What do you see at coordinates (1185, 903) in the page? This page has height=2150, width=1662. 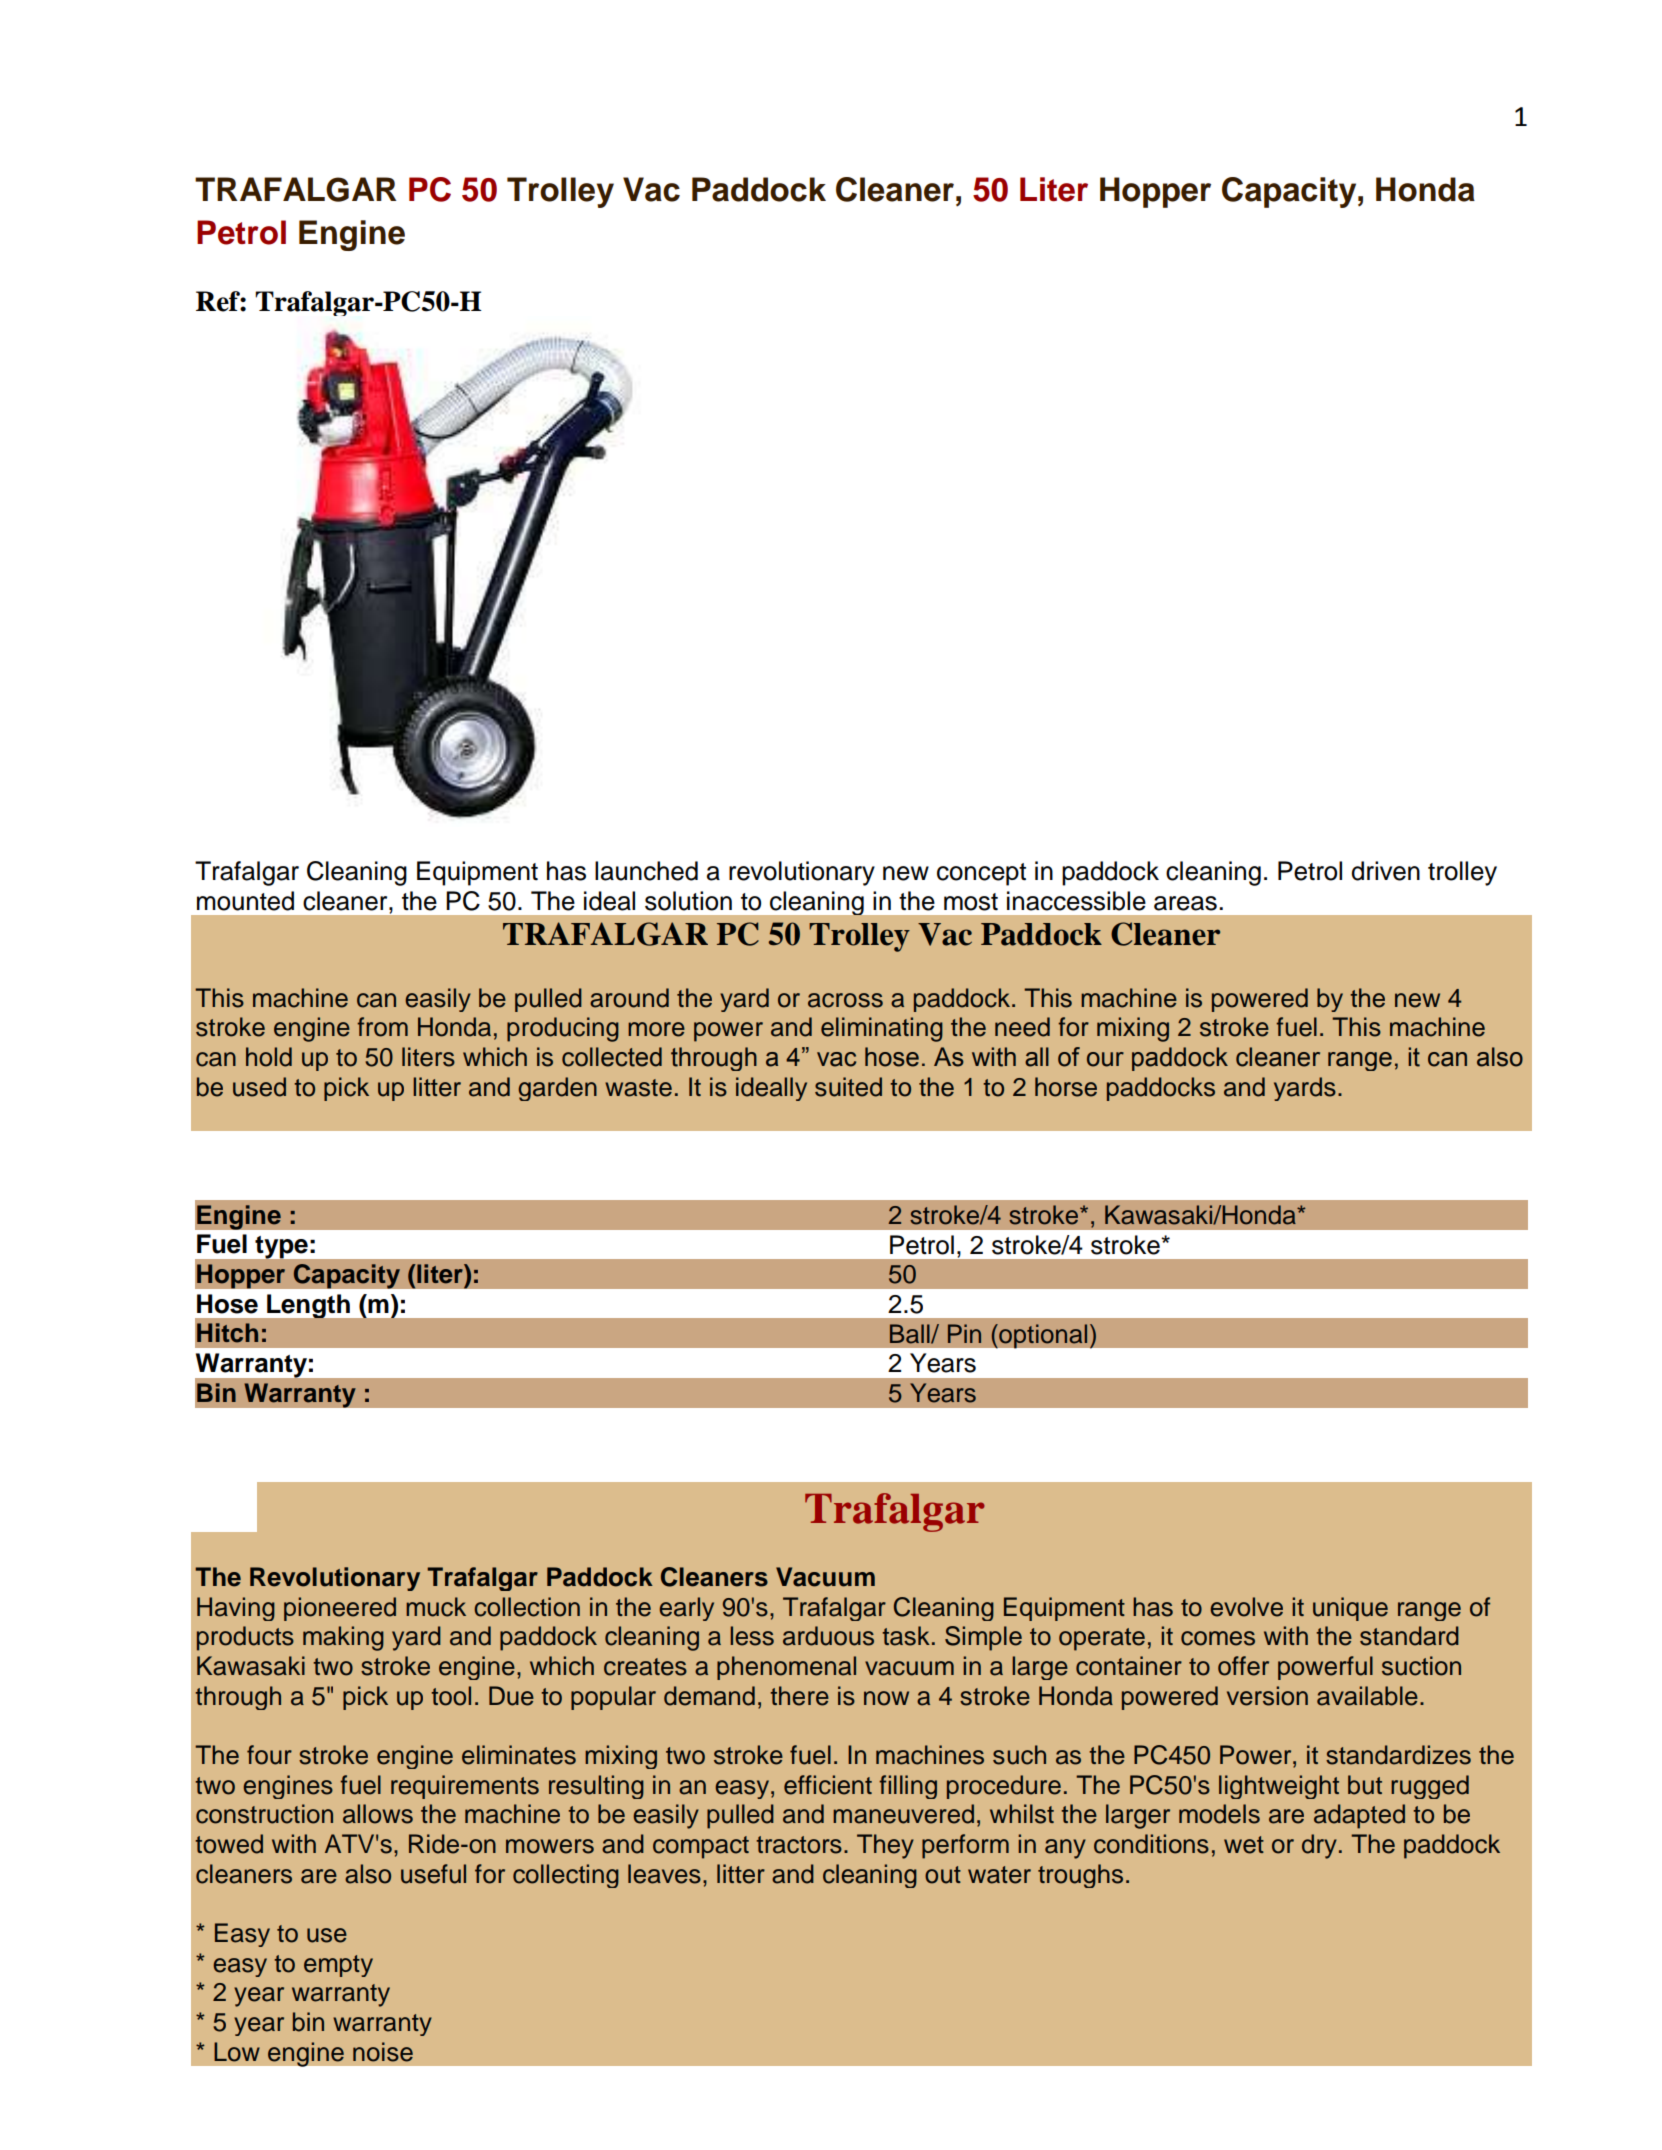 I see `areas` at bounding box center [1185, 903].
